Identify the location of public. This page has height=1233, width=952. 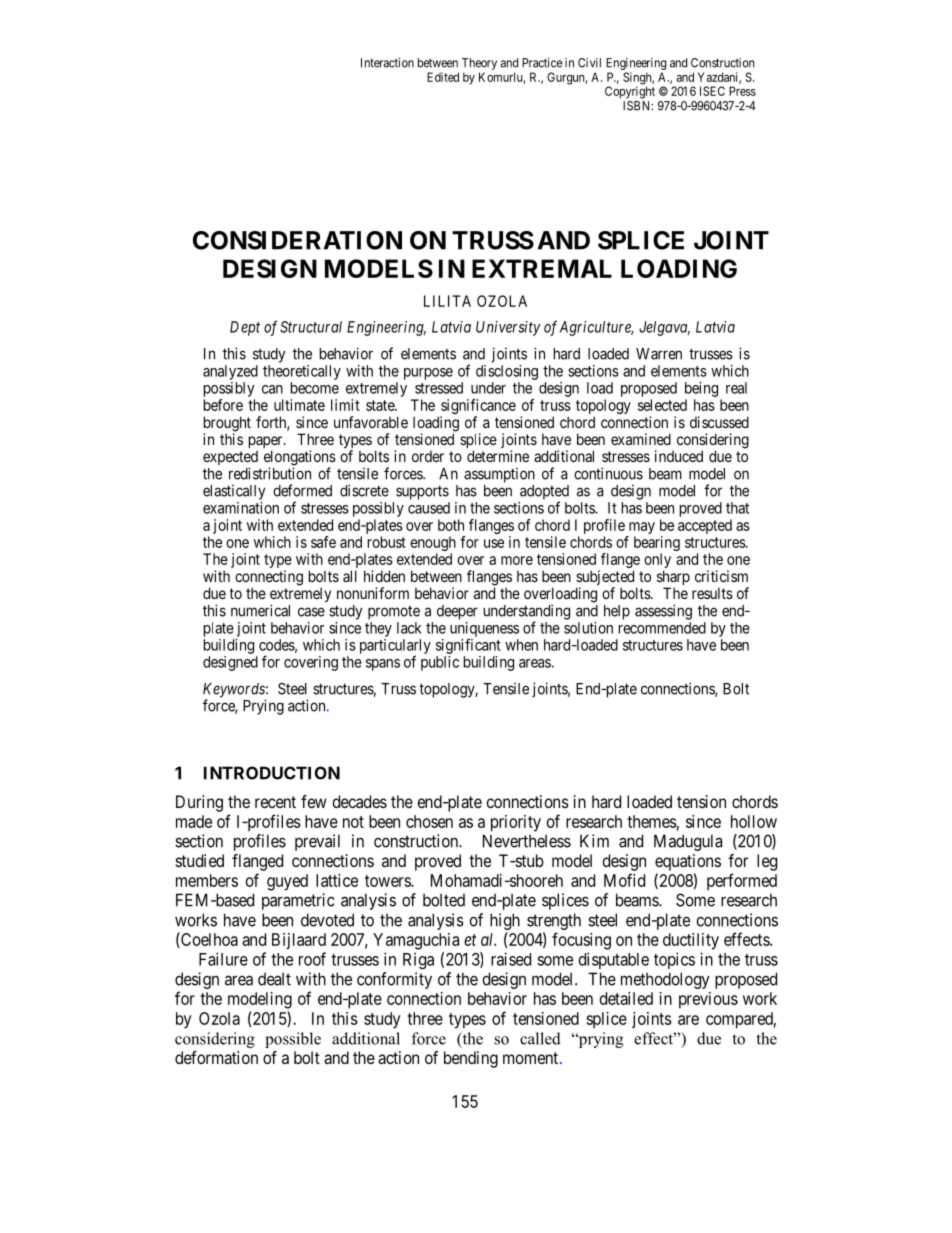
(440, 663).
